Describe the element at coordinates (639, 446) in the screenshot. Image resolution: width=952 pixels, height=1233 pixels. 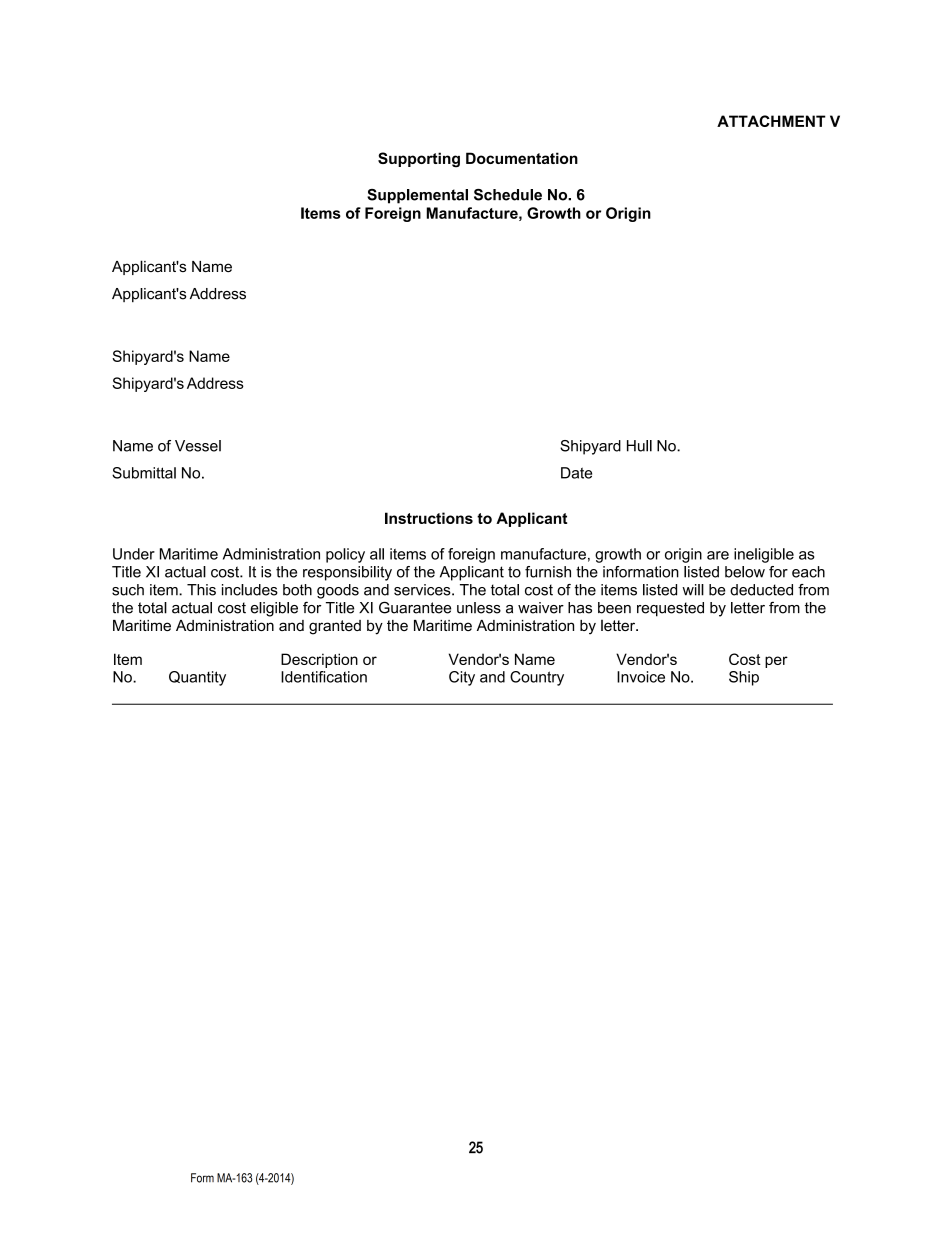
I see `Hull` at that location.
